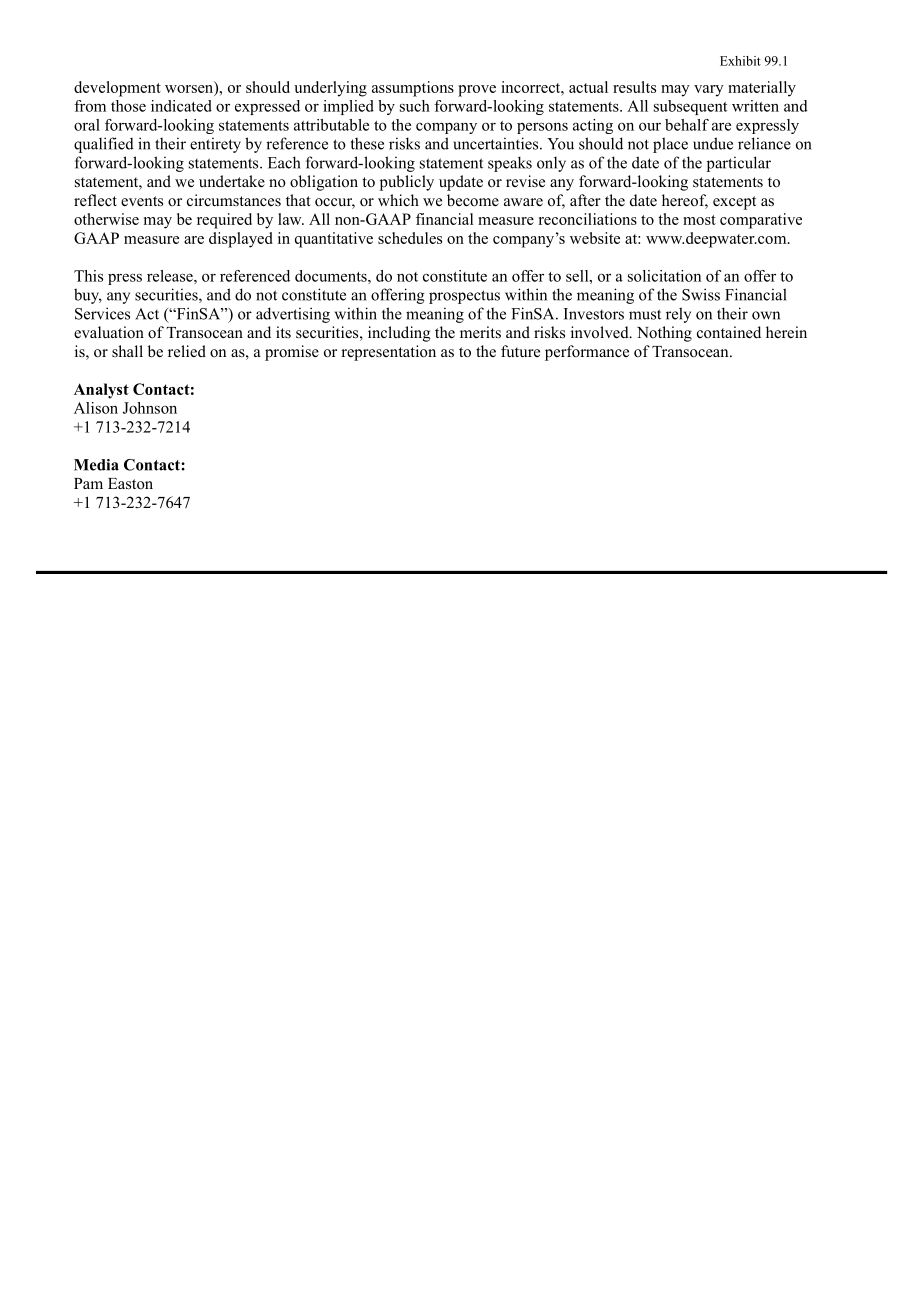 This image has height=1308, width=924. Describe the element at coordinates (685, 201) in the image. I see `hereof` at that location.
